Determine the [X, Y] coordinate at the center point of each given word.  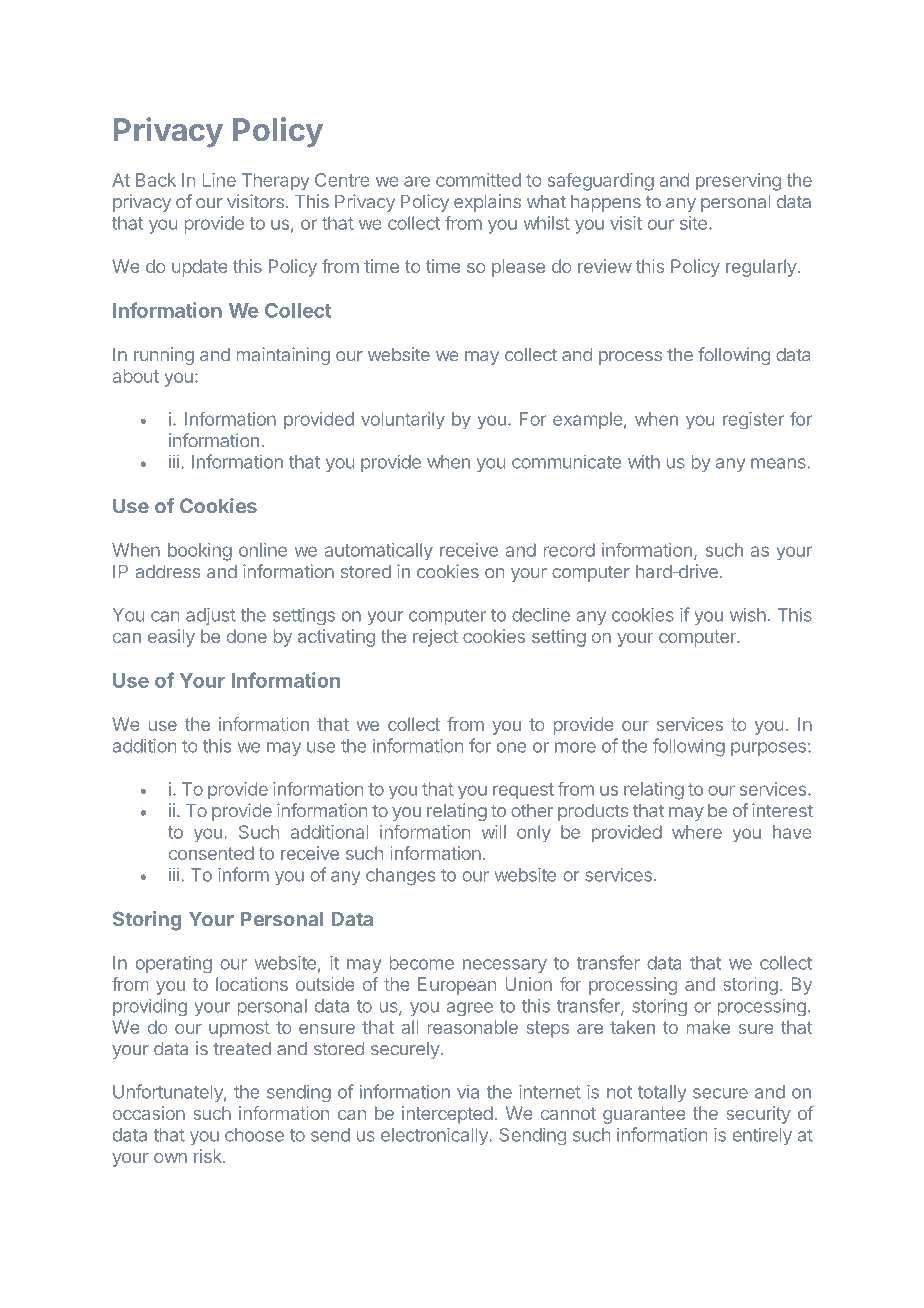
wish [748, 615]
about [136, 376]
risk [209, 1156]
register [753, 421]
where [697, 832]
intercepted [447, 1115]
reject [435, 638]
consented [211, 853]
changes [400, 877]
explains [487, 203]
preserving [738, 182]
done [247, 636]
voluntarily [403, 420]
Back [156, 180]
